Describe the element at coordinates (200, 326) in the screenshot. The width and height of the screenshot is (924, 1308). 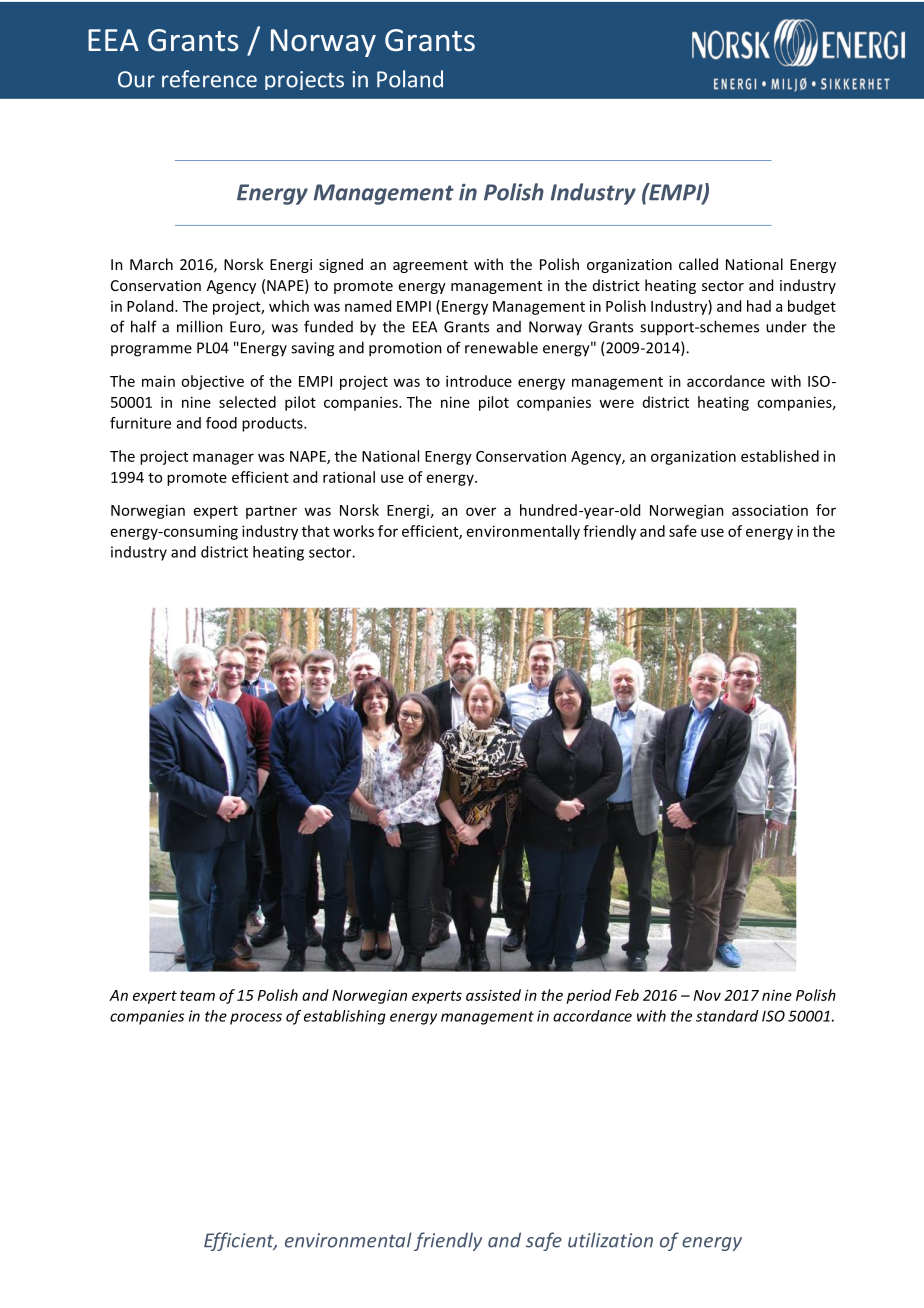
I see `million` at that location.
